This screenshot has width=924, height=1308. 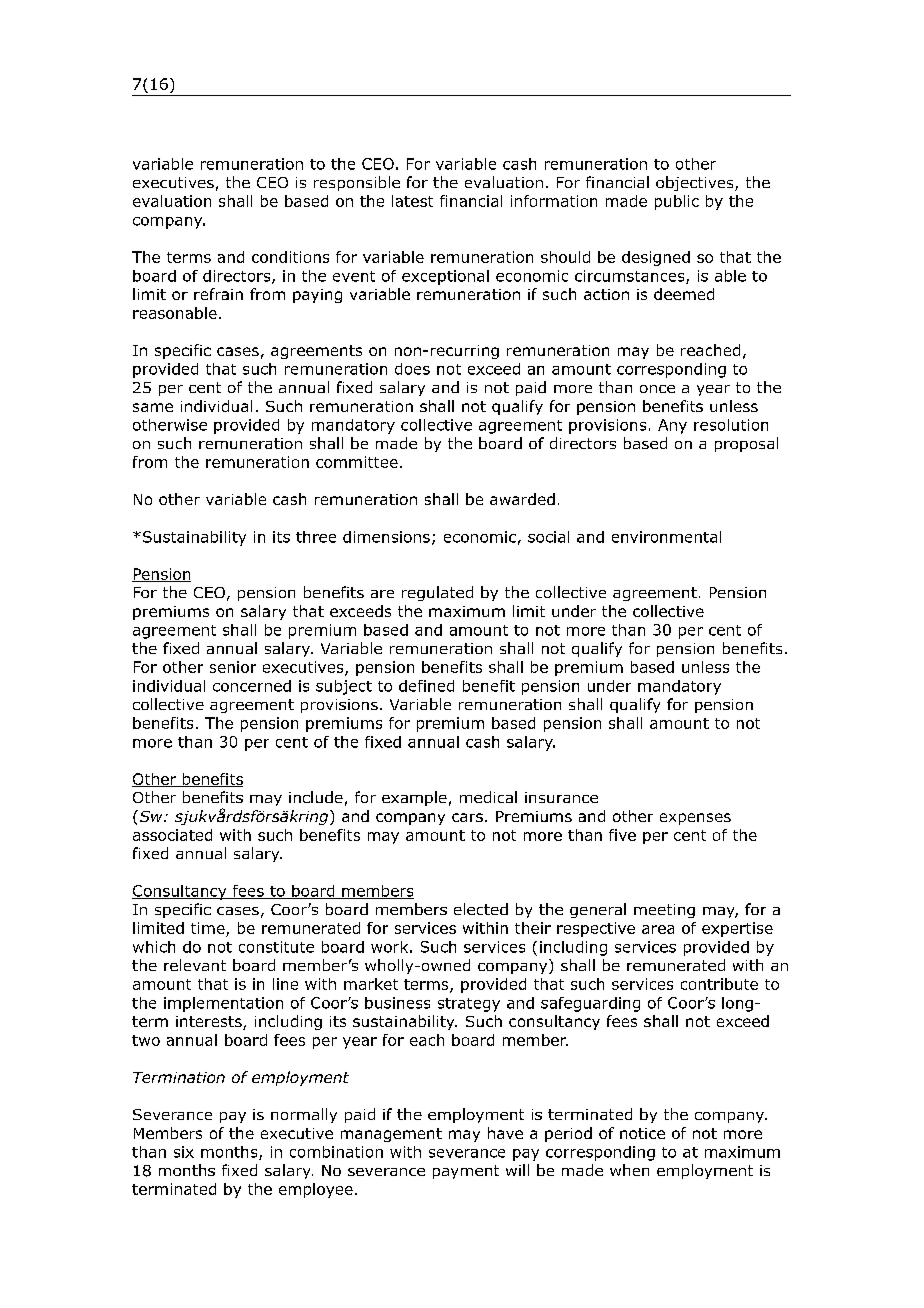 What do you see at coordinates (481, 909) in the screenshot?
I see `elected` at bounding box center [481, 909].
